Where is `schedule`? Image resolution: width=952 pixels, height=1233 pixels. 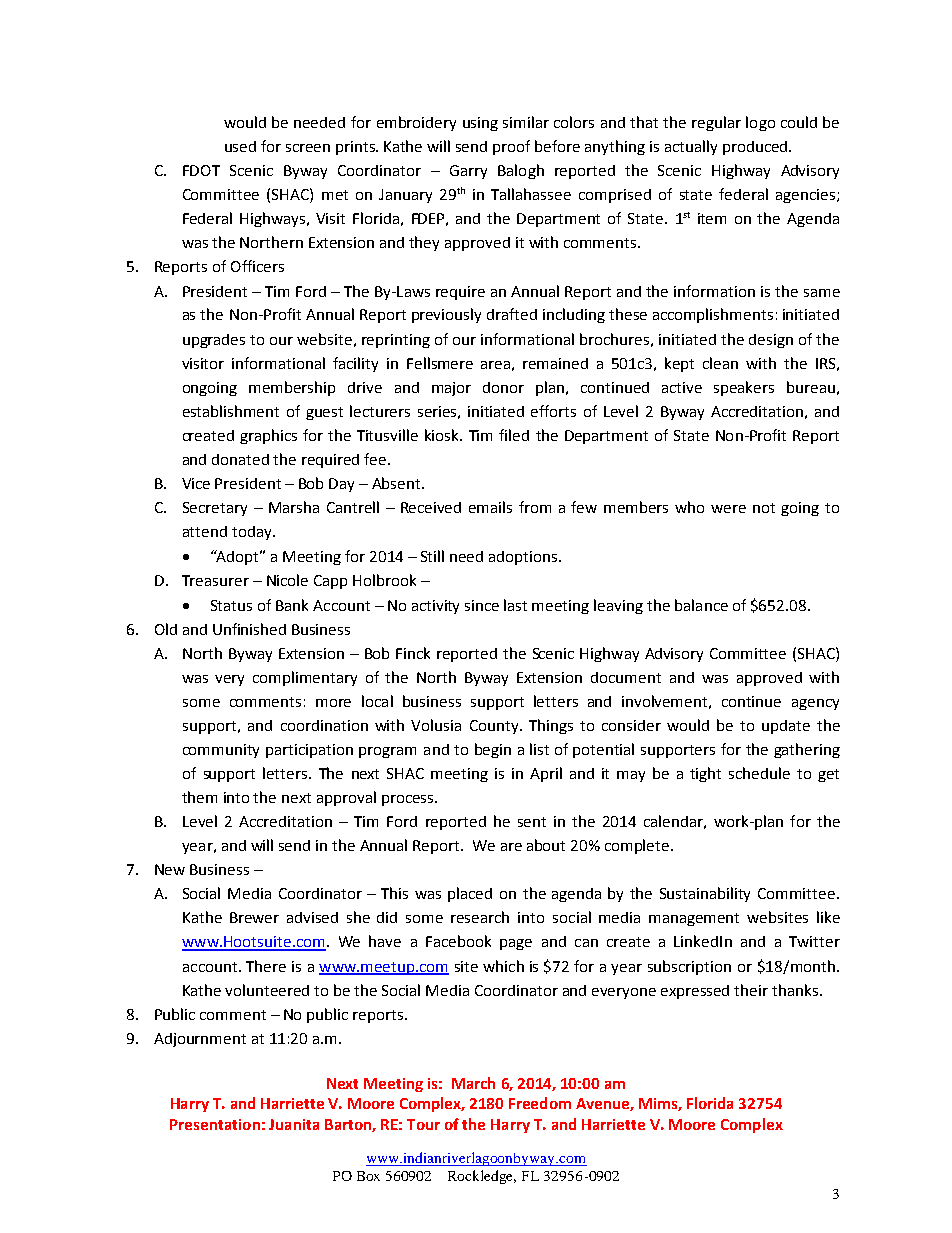
schedule is located at coordinates (759, 773).
